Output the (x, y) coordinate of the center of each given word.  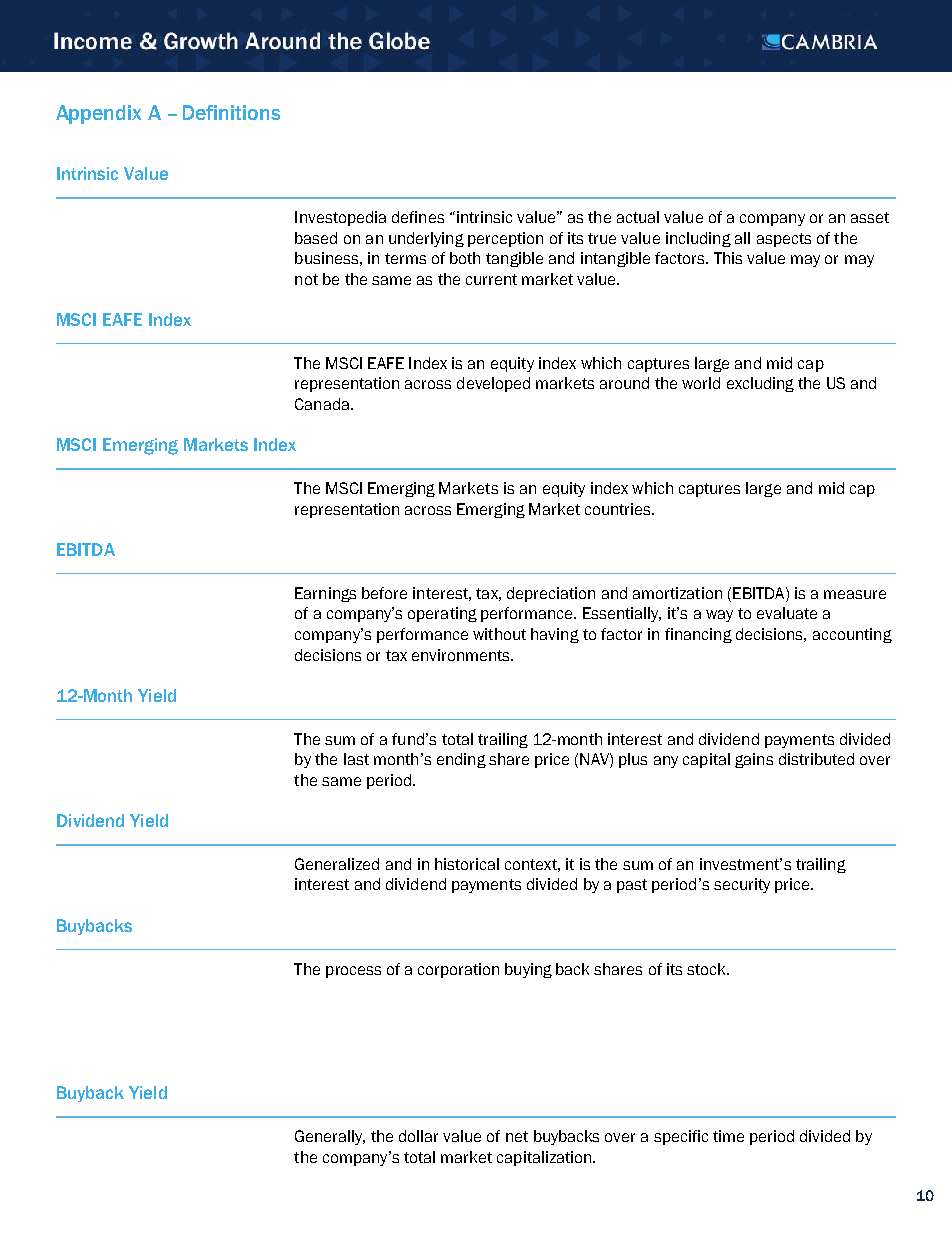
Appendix (98, 114)
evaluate (787, 613)
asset (870, 217)
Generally (330, 1137)
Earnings (325, 594)
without (499, 634)
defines (418, 217)
